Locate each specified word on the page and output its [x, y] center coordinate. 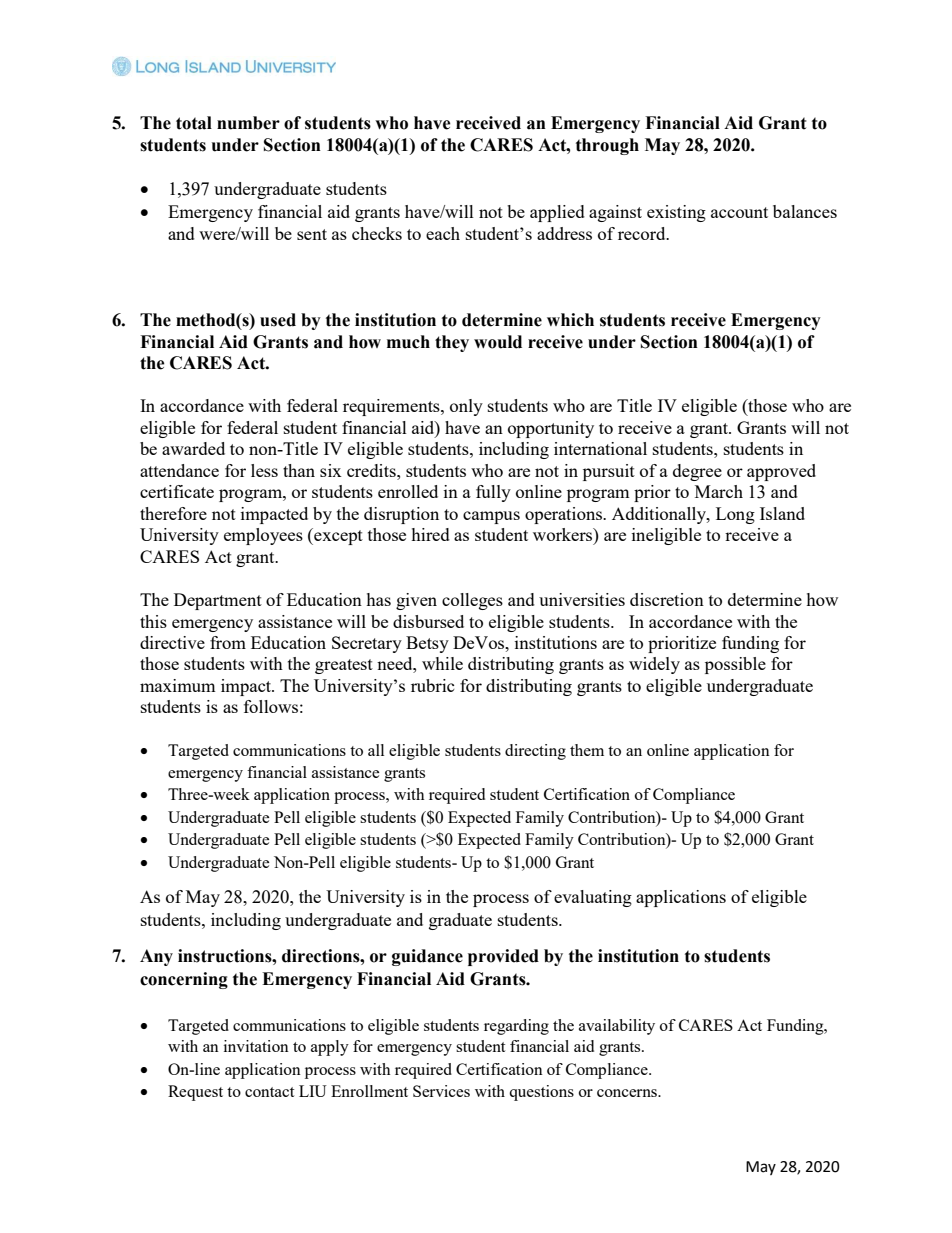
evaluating [593, 898]
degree [697, 472]
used [278, 320]
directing [535, 752]
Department [218, 601]
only [466, 407]
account [739, 212]
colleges [472, 601]
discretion [667, 599]
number [248, 123]
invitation [256, 1046]
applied [557, 213]
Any [156, 957]
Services [441, 1091]
